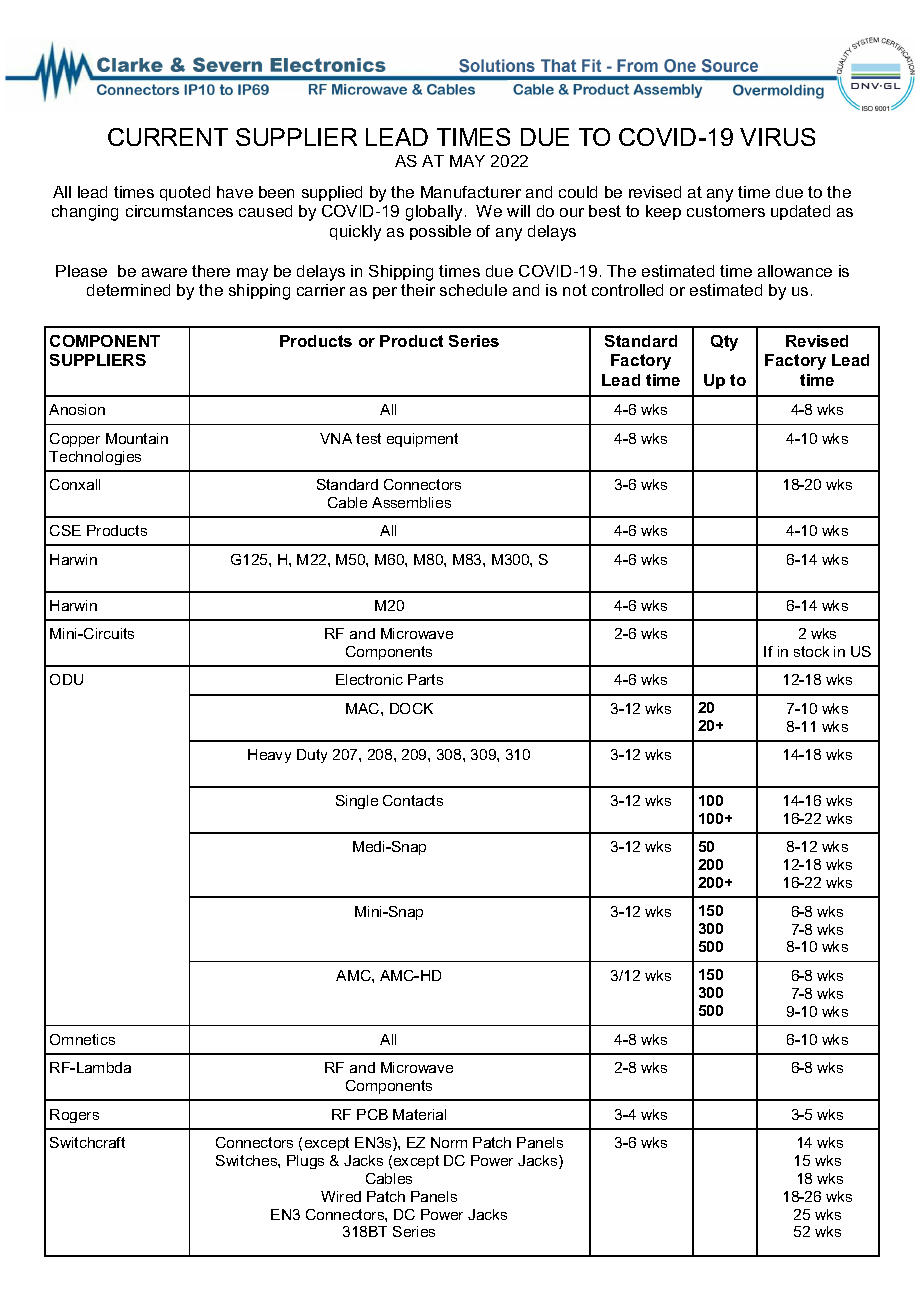 This document has width=924, height=1308. Describe the element at coordinates (74, 1116) in the document. I see `Rogers` at that location.
